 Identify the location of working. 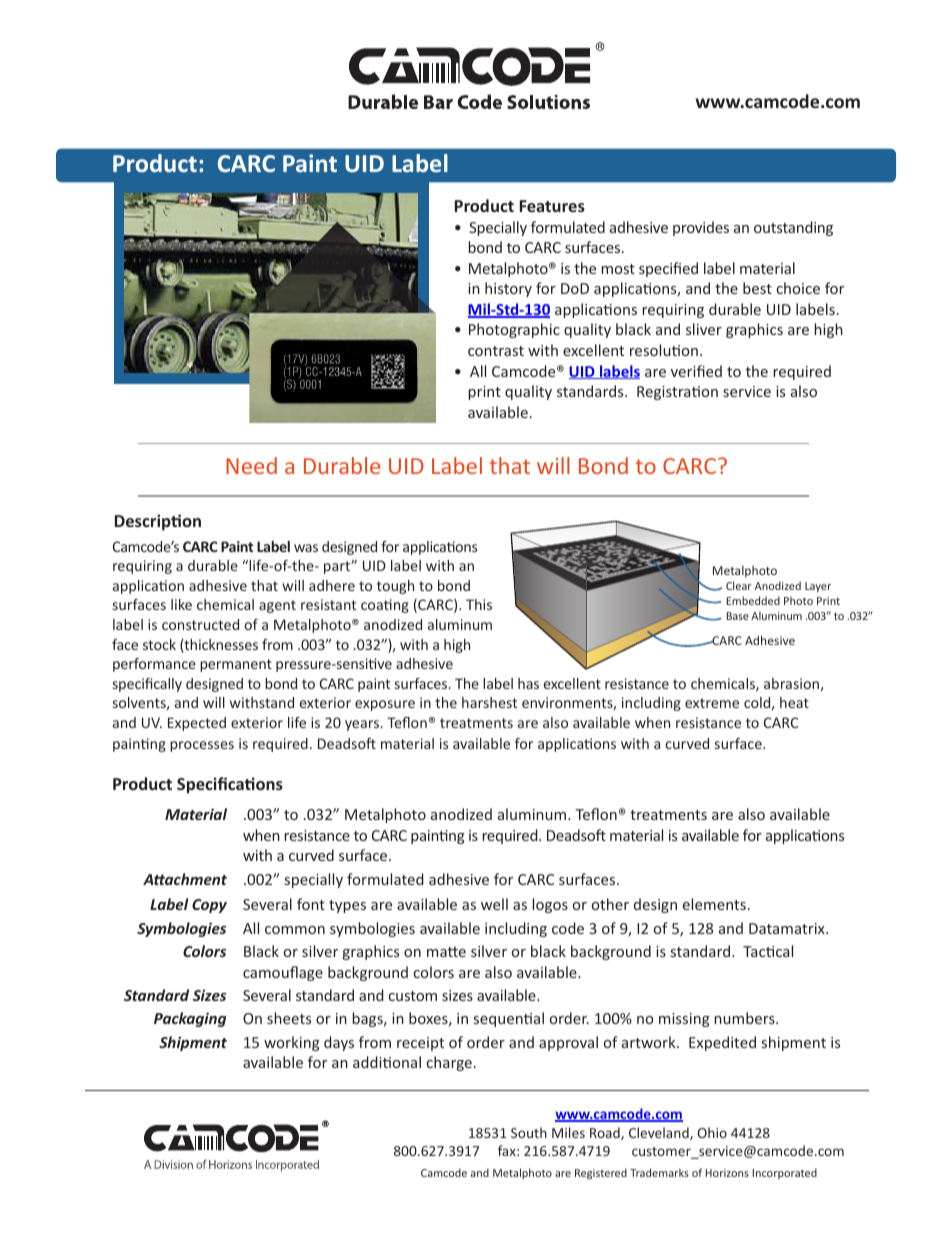
(292, 1043).
